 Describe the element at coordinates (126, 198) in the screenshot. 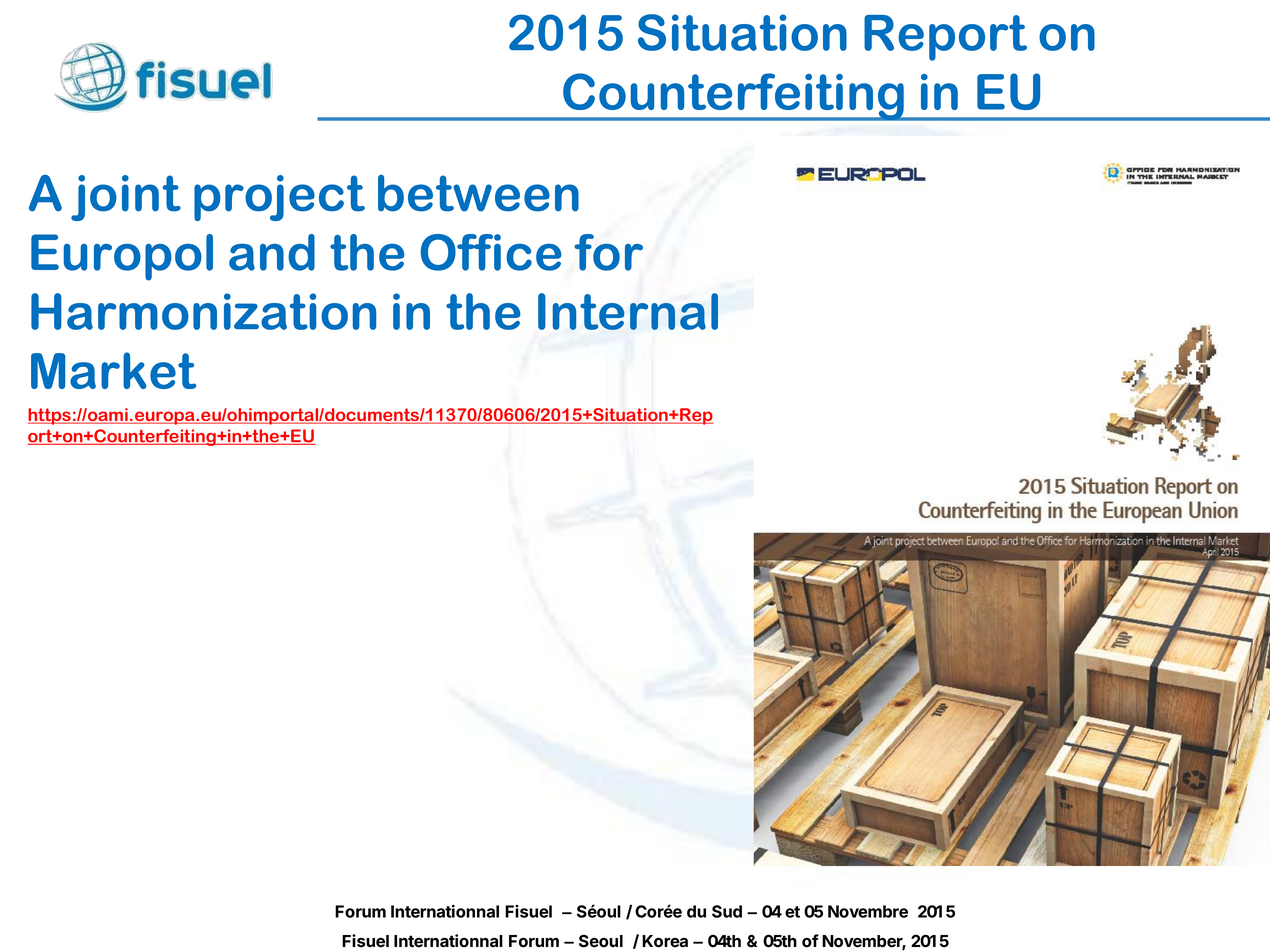

I see `joint` at that location.
